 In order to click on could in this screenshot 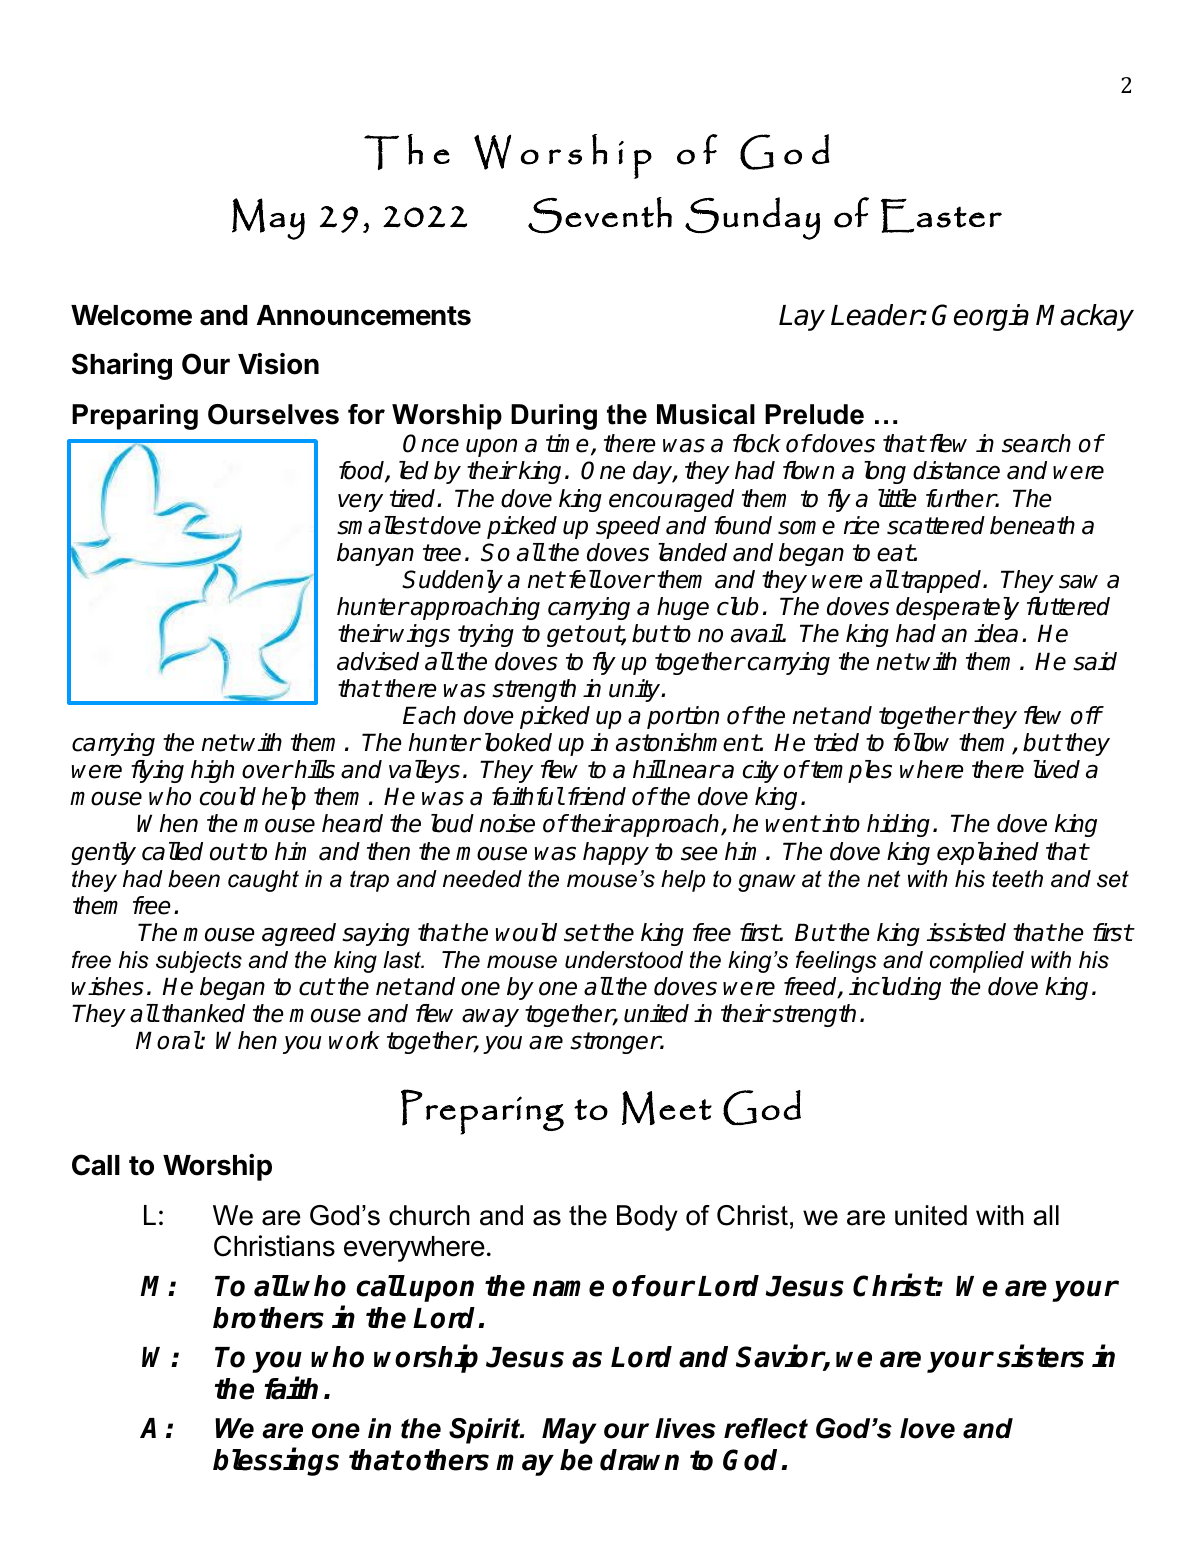, I will do `click(228, 796)`.
